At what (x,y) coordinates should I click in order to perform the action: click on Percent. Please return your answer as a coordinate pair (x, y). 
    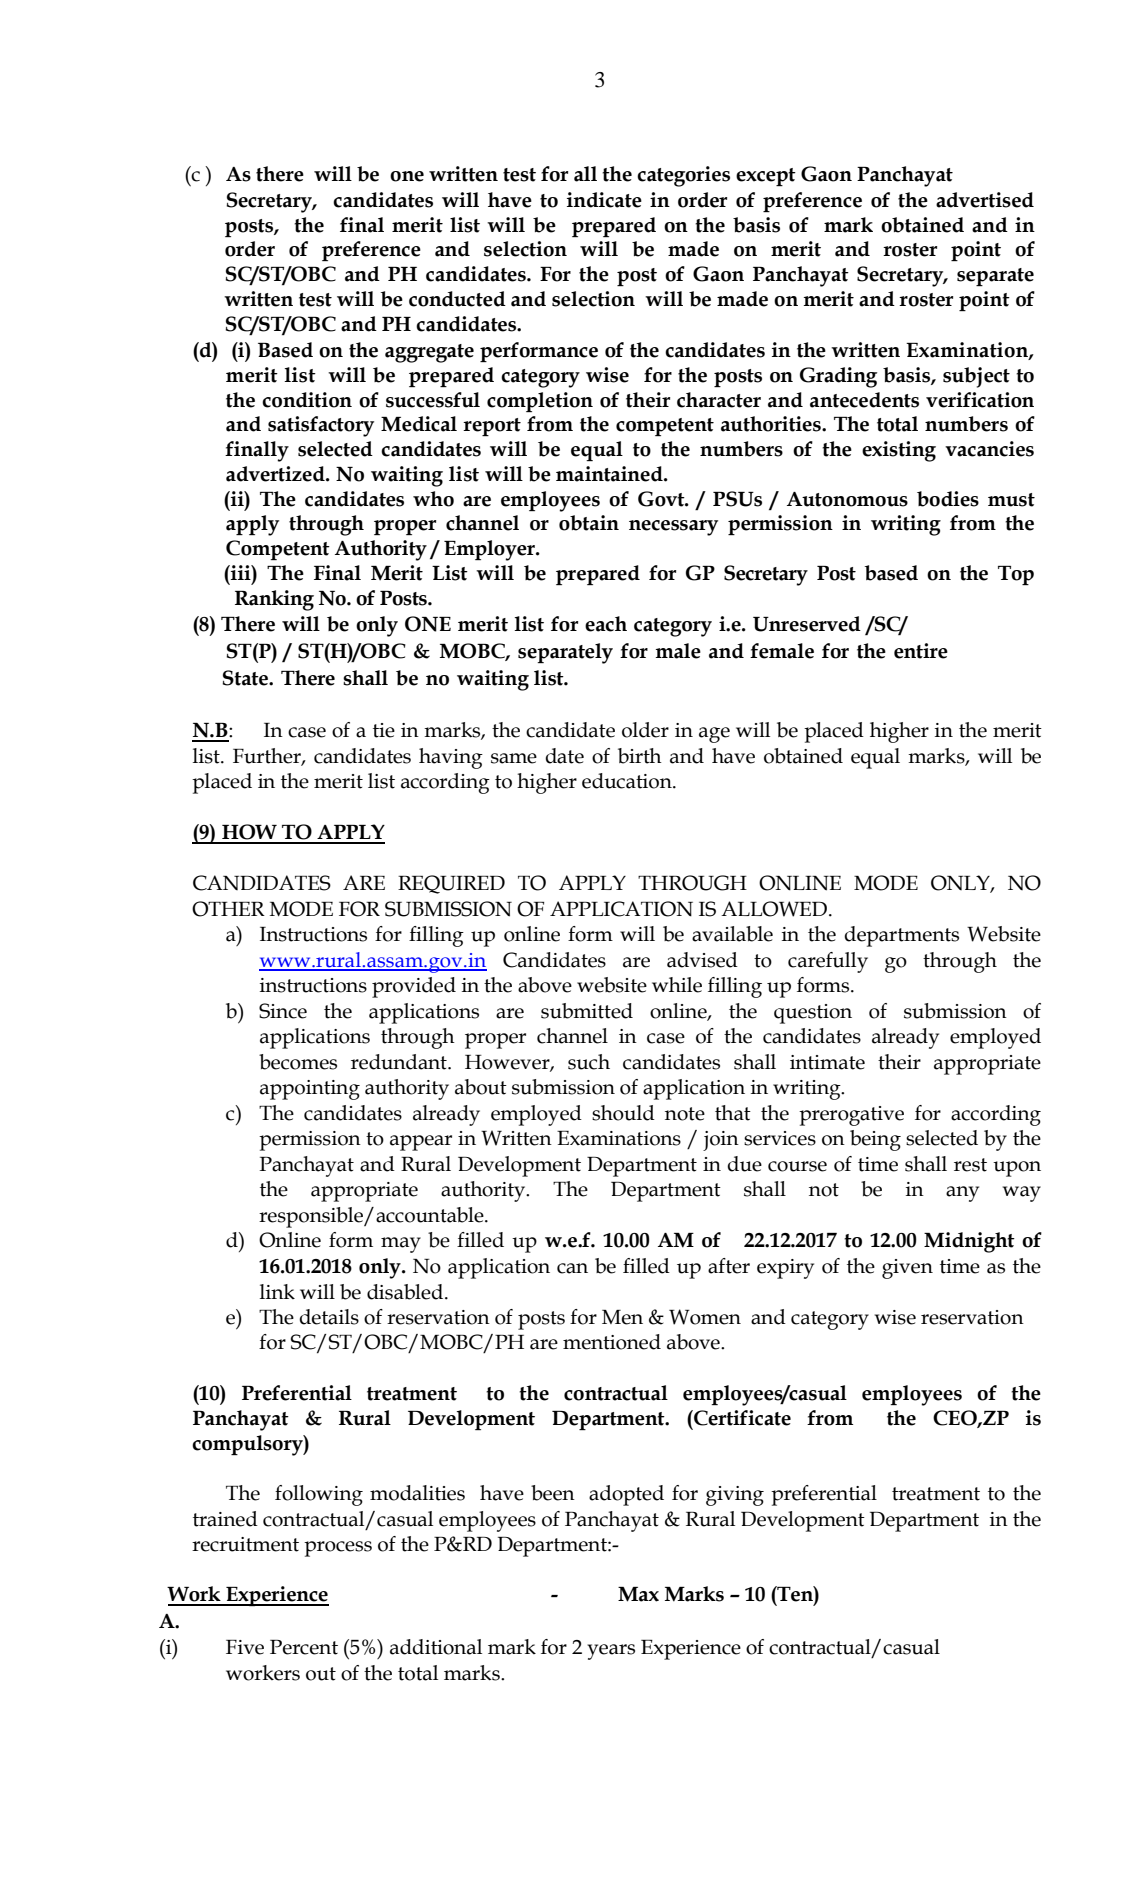
    Looking at the image, I should click on (304, 1647).
